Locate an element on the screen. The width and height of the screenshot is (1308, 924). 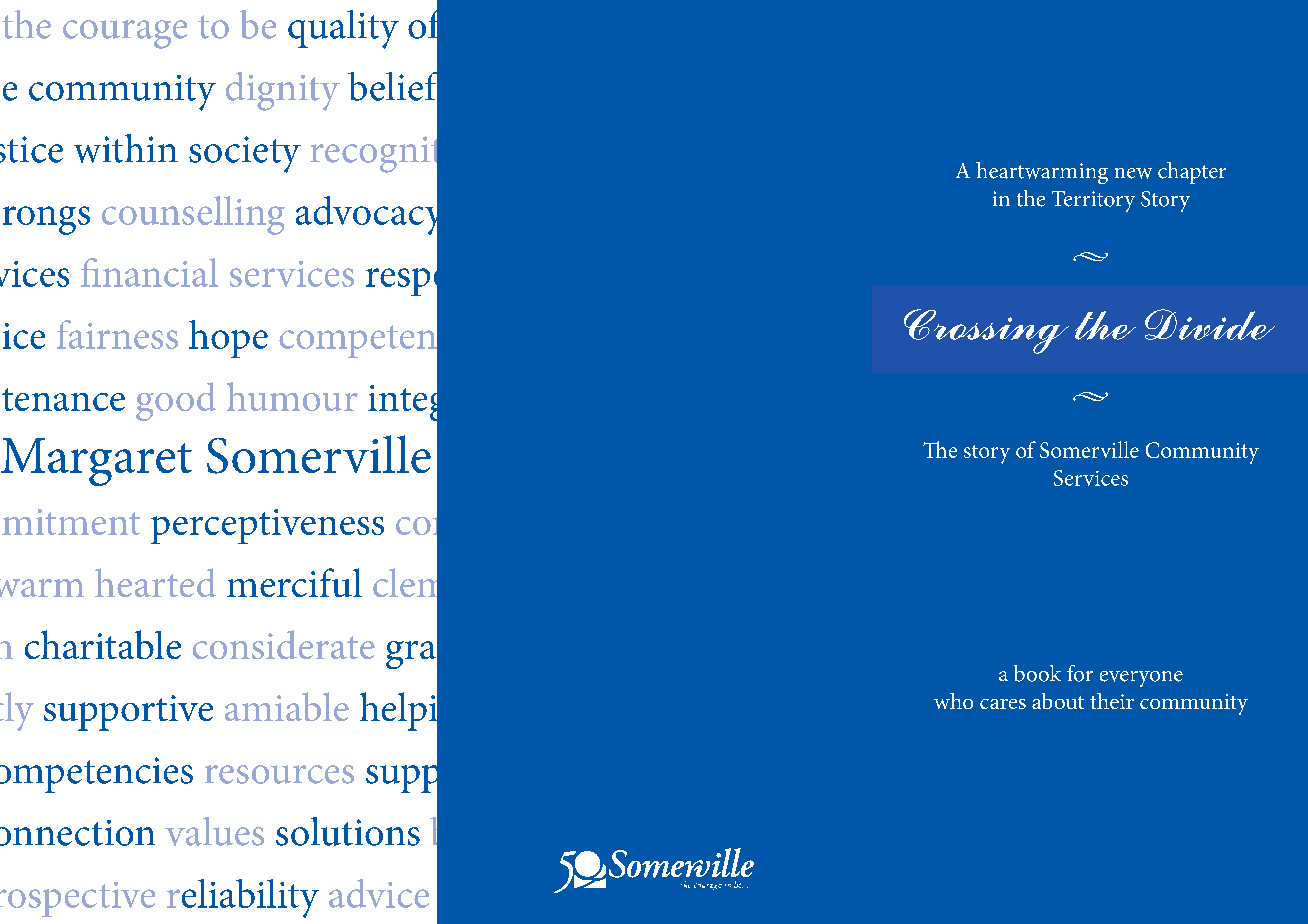
counselling is located at coordinates (193, 215).
